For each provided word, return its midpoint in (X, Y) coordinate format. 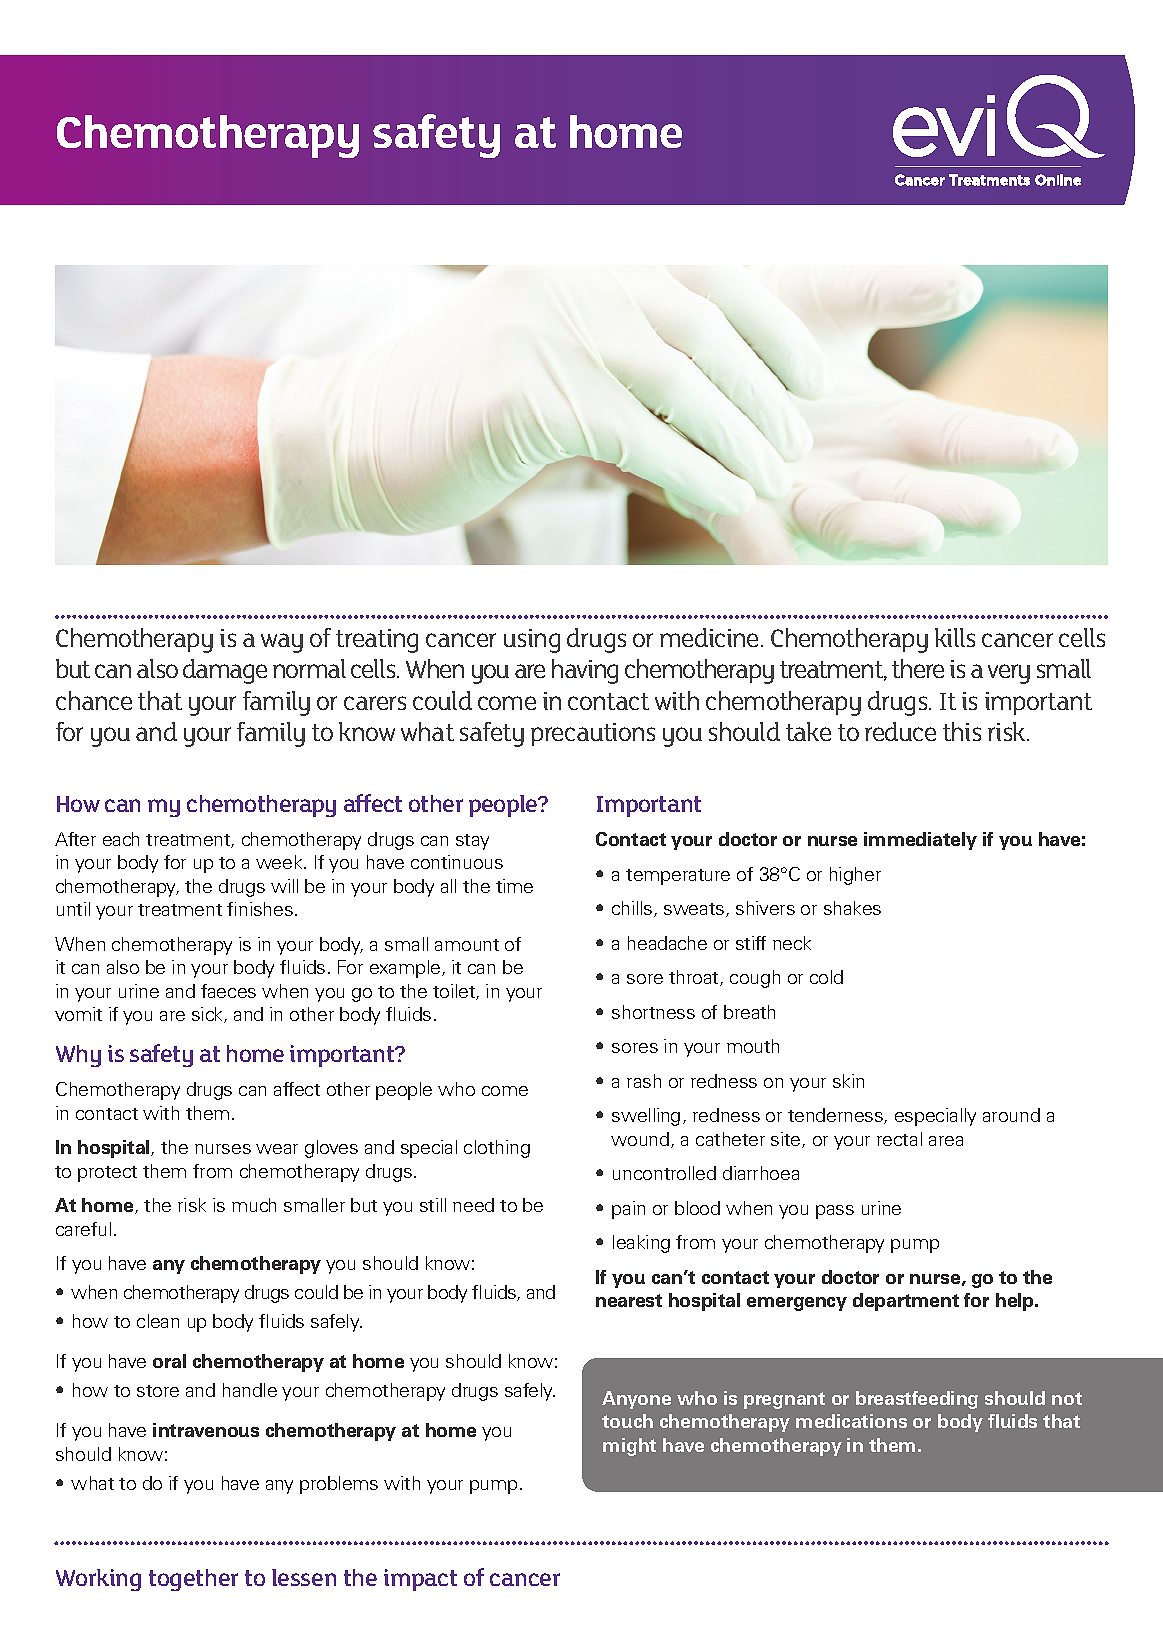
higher (855, 876)
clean (158, 1321)
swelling (646, 1117)
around (1011, 1115)
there (918, 668)
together (193, 1580)
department (906, 1302)
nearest (629, 1300)
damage (225, 671)
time (514, 886)
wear (277, 1149)
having (585, 671)
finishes (260, 909)
